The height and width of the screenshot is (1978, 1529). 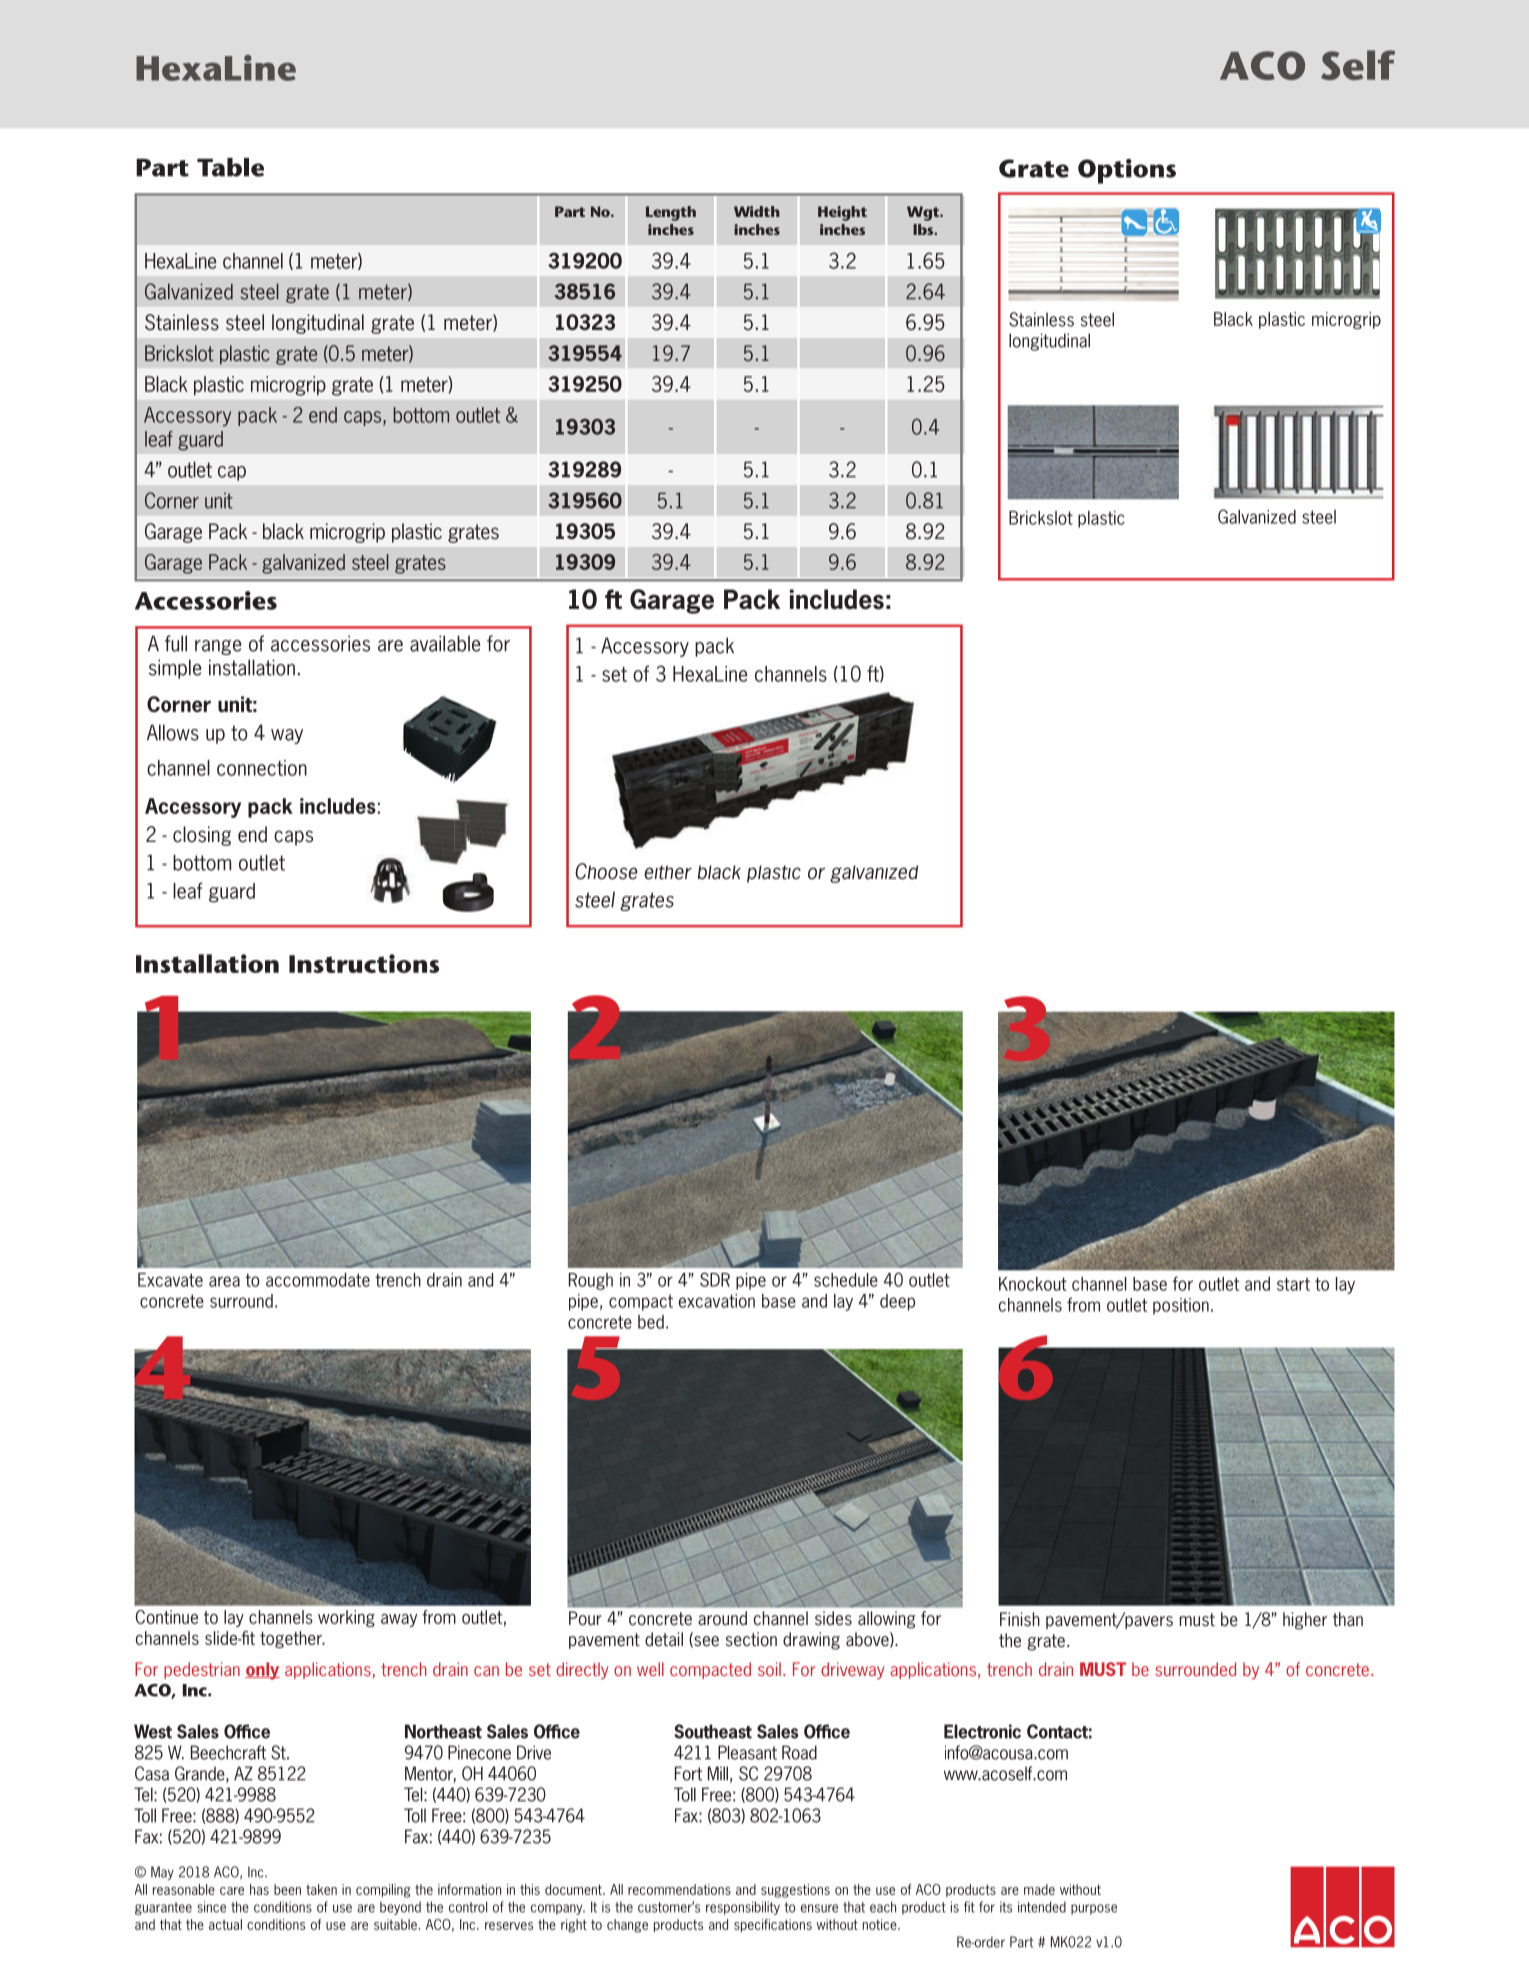 What do you see at coordinates (202, 836) in the screenshot?
I see `closing` at bounding box center [202, 836].
